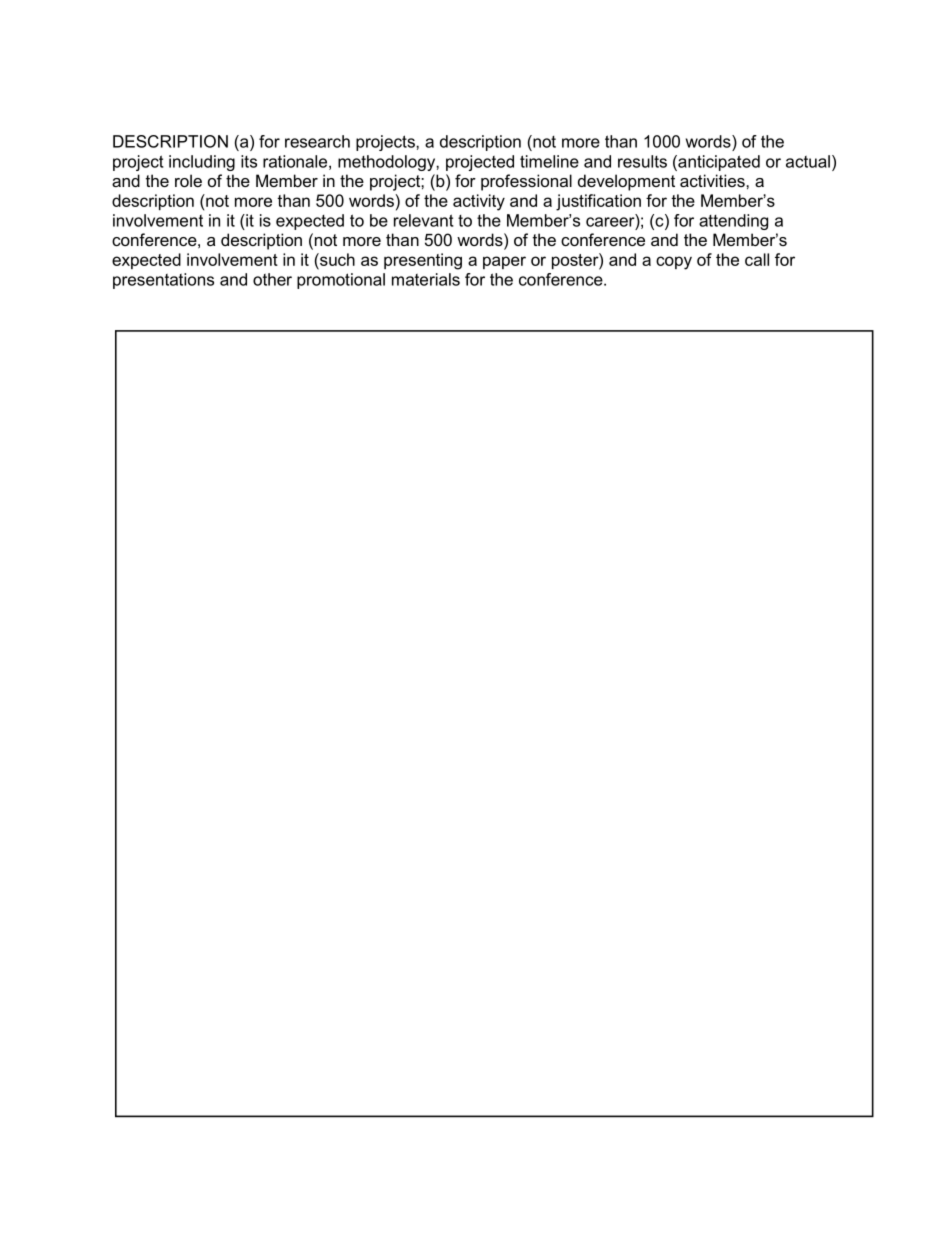  I want to click on attending, so click(733, 222).
